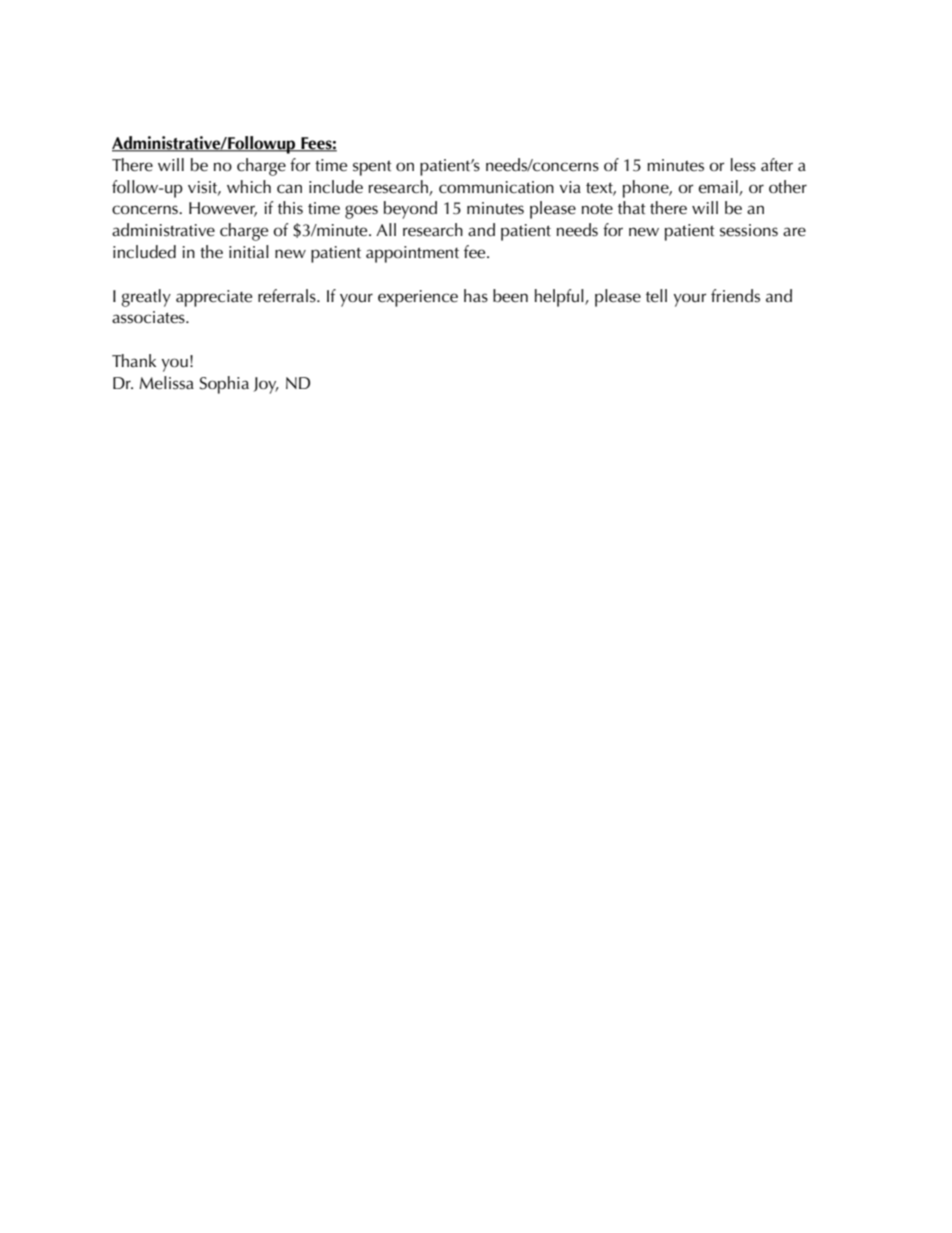 The image size is (952, 1233). I want to click on tell, so click(656, 295).
